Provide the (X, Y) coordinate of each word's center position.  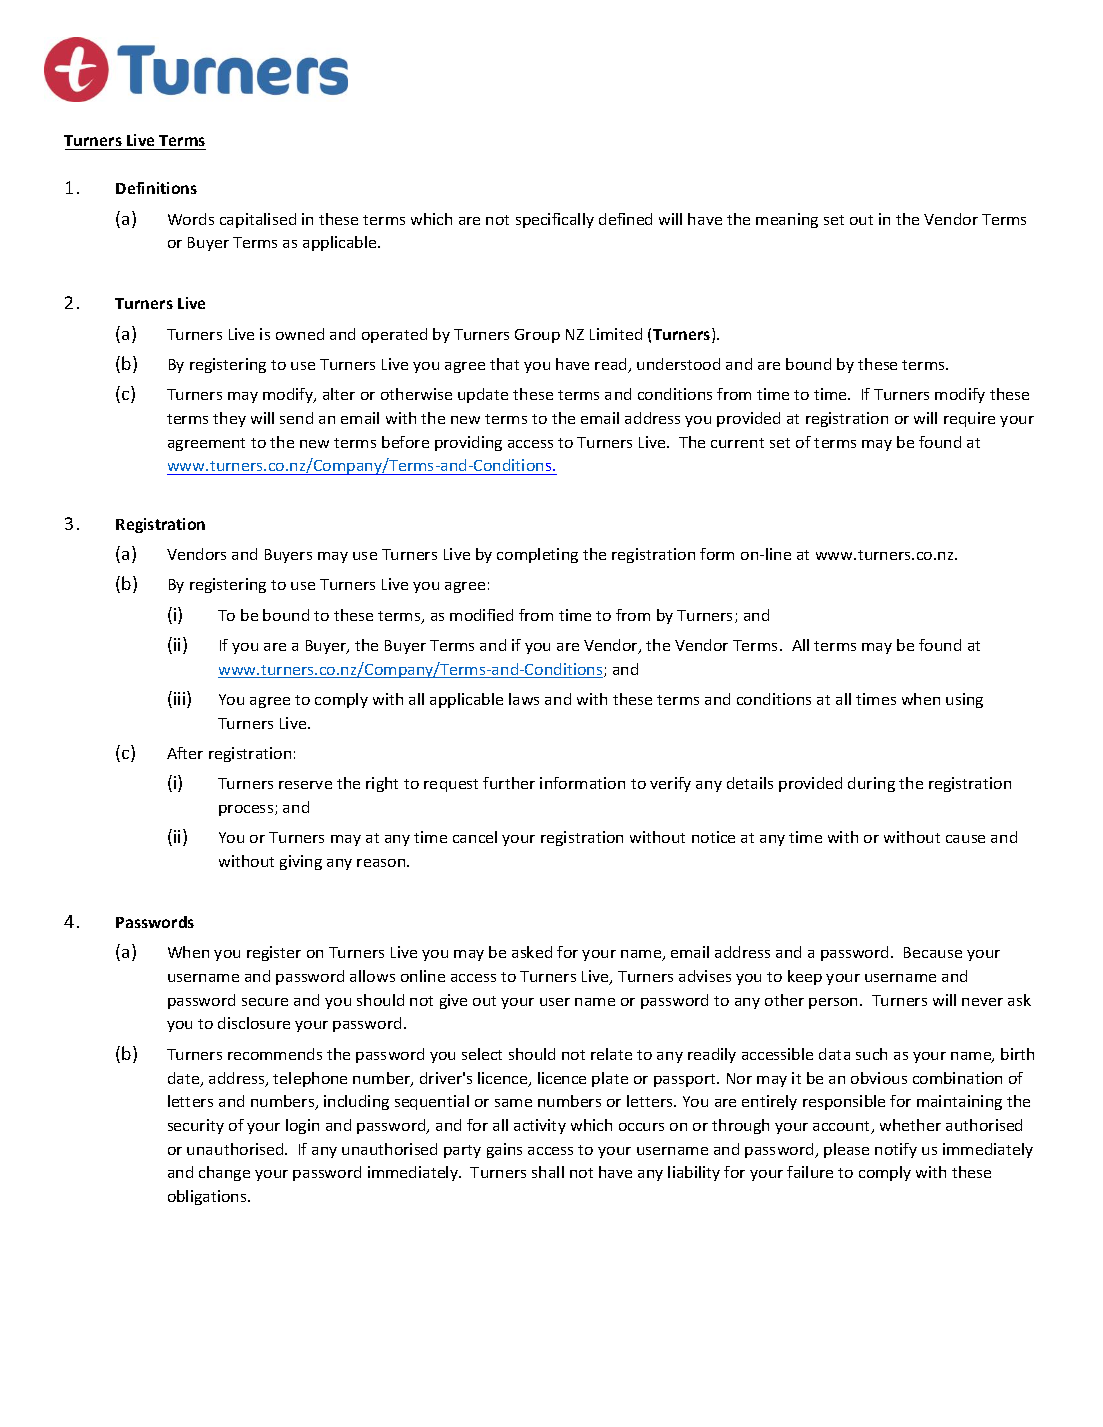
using (964, 700)
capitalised (258, 220)
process (247, 810)
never (982, 1002)
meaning (787, 220)
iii (181, 699)
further (509, 783)
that (504, 364)
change (224, 1173)
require (969, 419)
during (871, 784)
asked (532, 952)
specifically (555, 220)
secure (265, 1002)
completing (537, 555)
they (229, 419)
